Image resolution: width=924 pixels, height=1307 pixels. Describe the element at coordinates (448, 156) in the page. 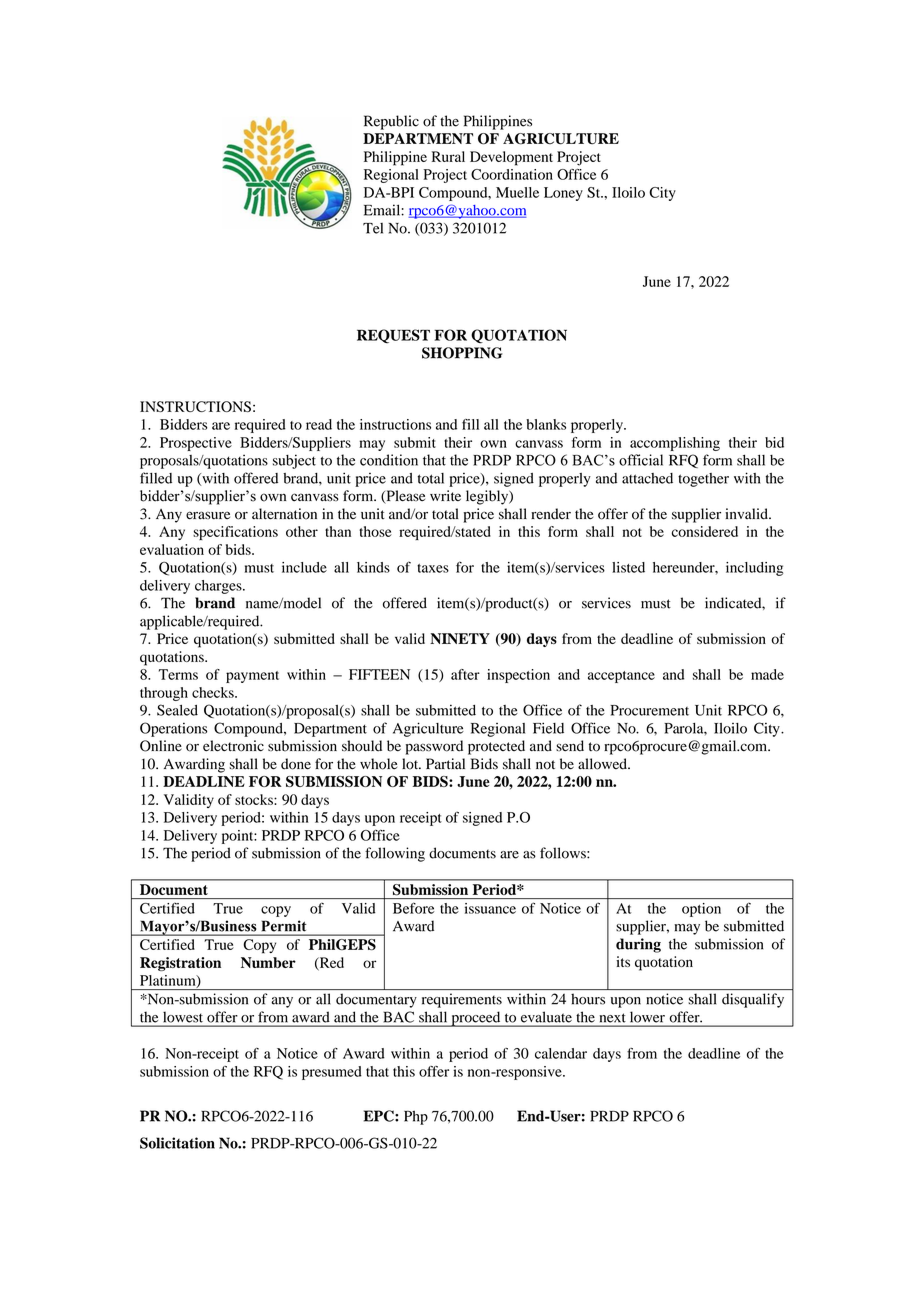

I see `Rural` at that location.
